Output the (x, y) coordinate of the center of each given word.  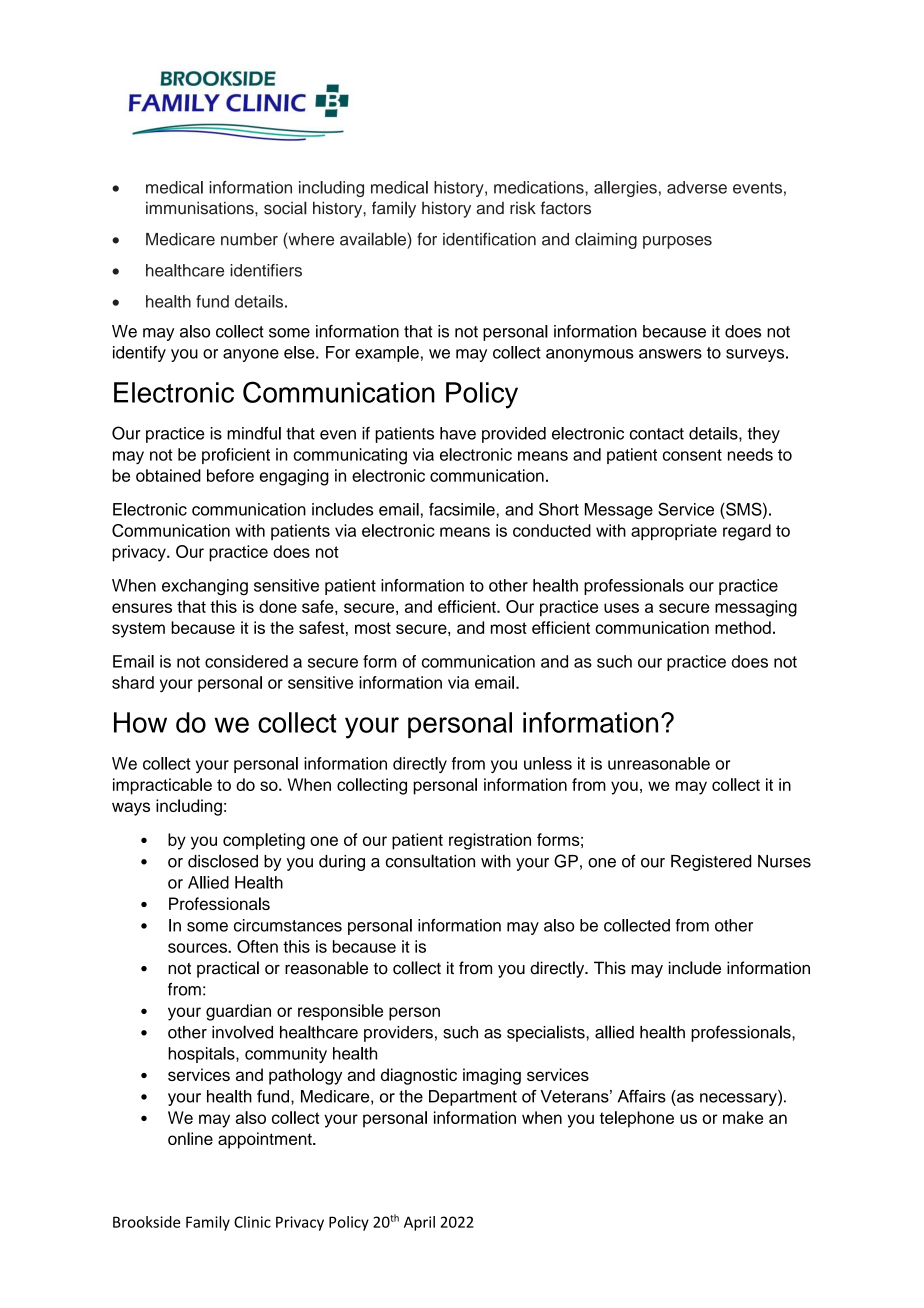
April (419, 1223)
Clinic (252, 1222)
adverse (697, 187)
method (743, 627)
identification (489, 239)
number (249, 239)
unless (548, 763)
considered (246, 661)
